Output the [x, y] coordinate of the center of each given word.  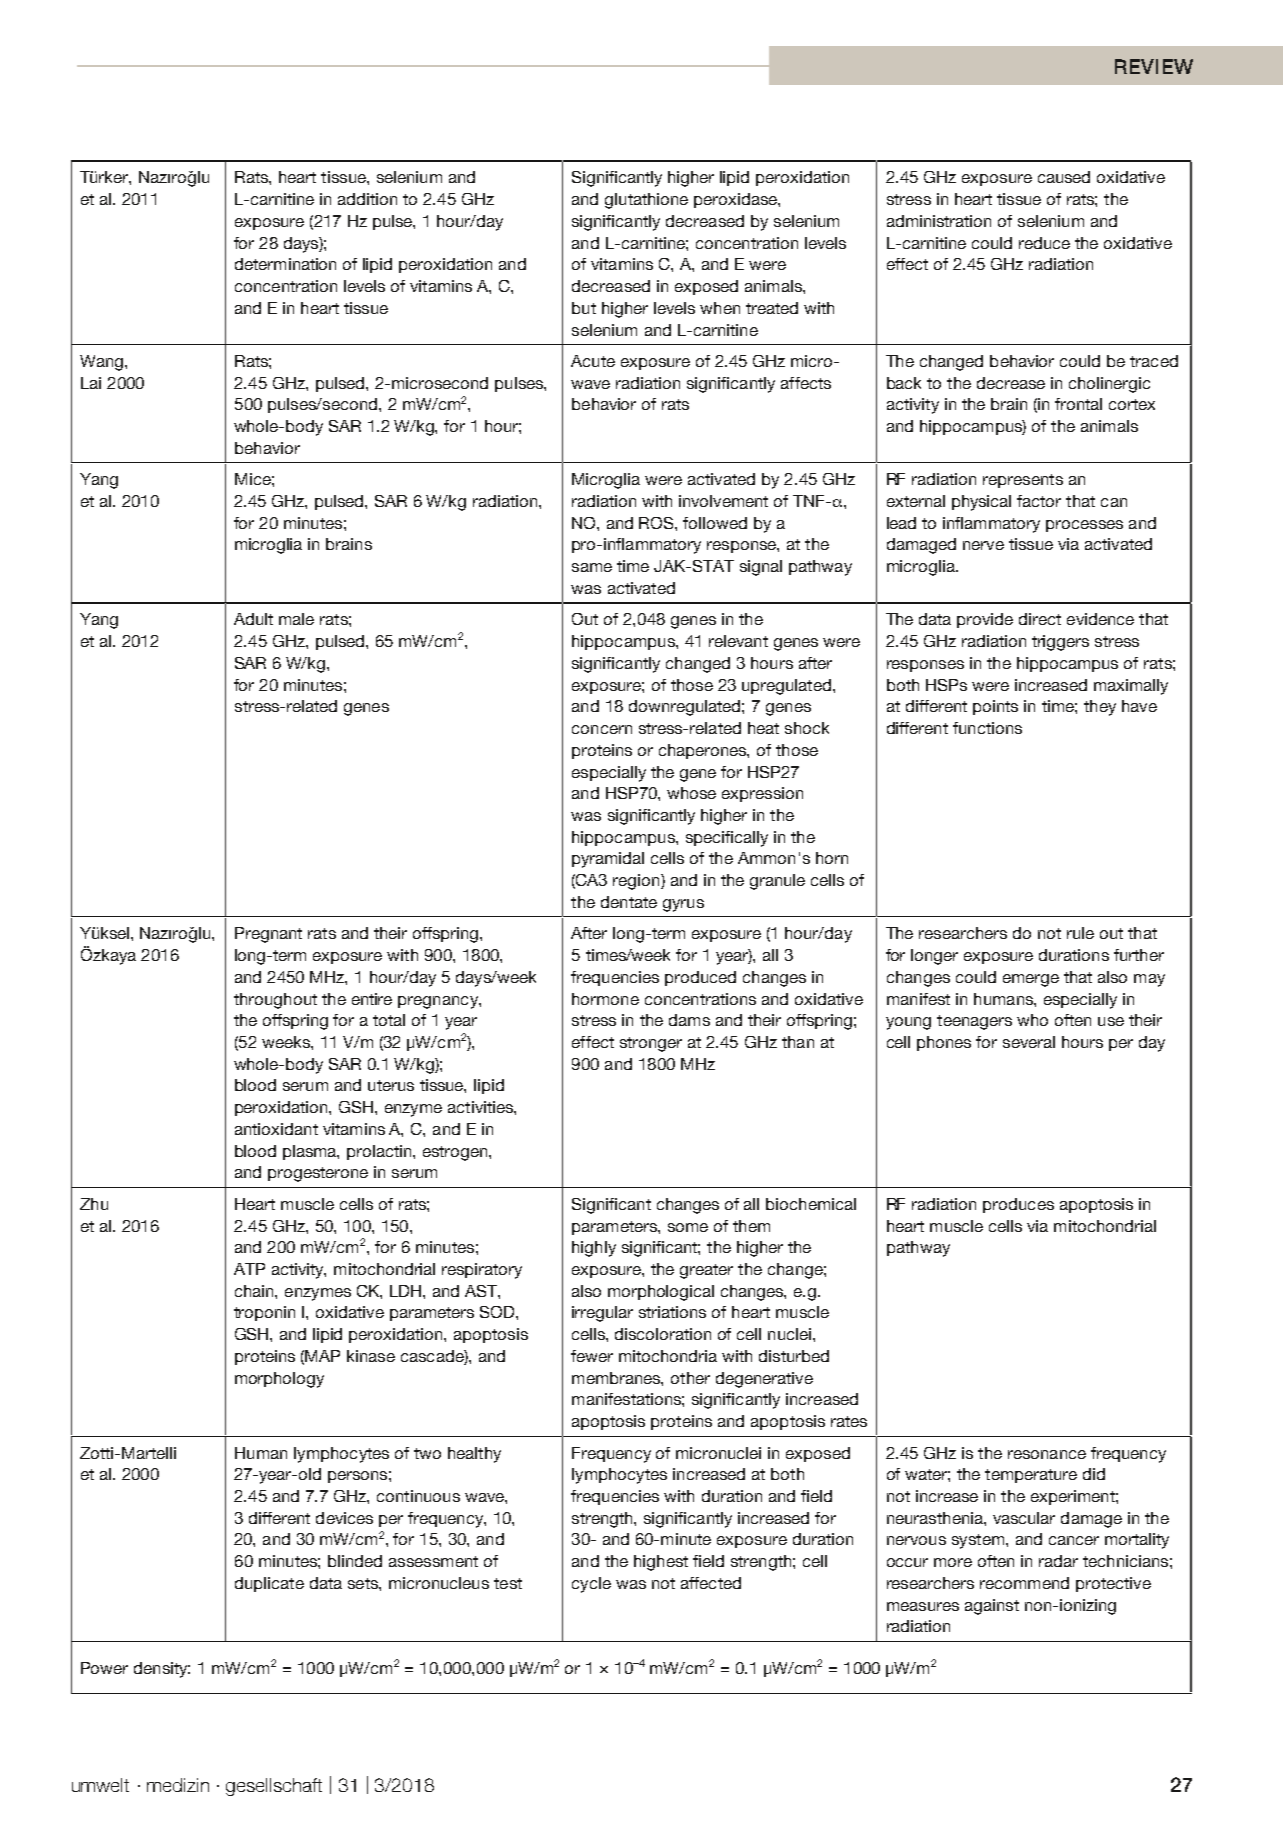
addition [367, 199]
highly [594, 1249]
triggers [1060, 643]
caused [1064, 177]
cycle [591, 1585]
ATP [249, 1269]
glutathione [646, 201]
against [992, 1607]
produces [1018, 1205]
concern [602, 729]
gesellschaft [274, 1787]
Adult [253, 619]
